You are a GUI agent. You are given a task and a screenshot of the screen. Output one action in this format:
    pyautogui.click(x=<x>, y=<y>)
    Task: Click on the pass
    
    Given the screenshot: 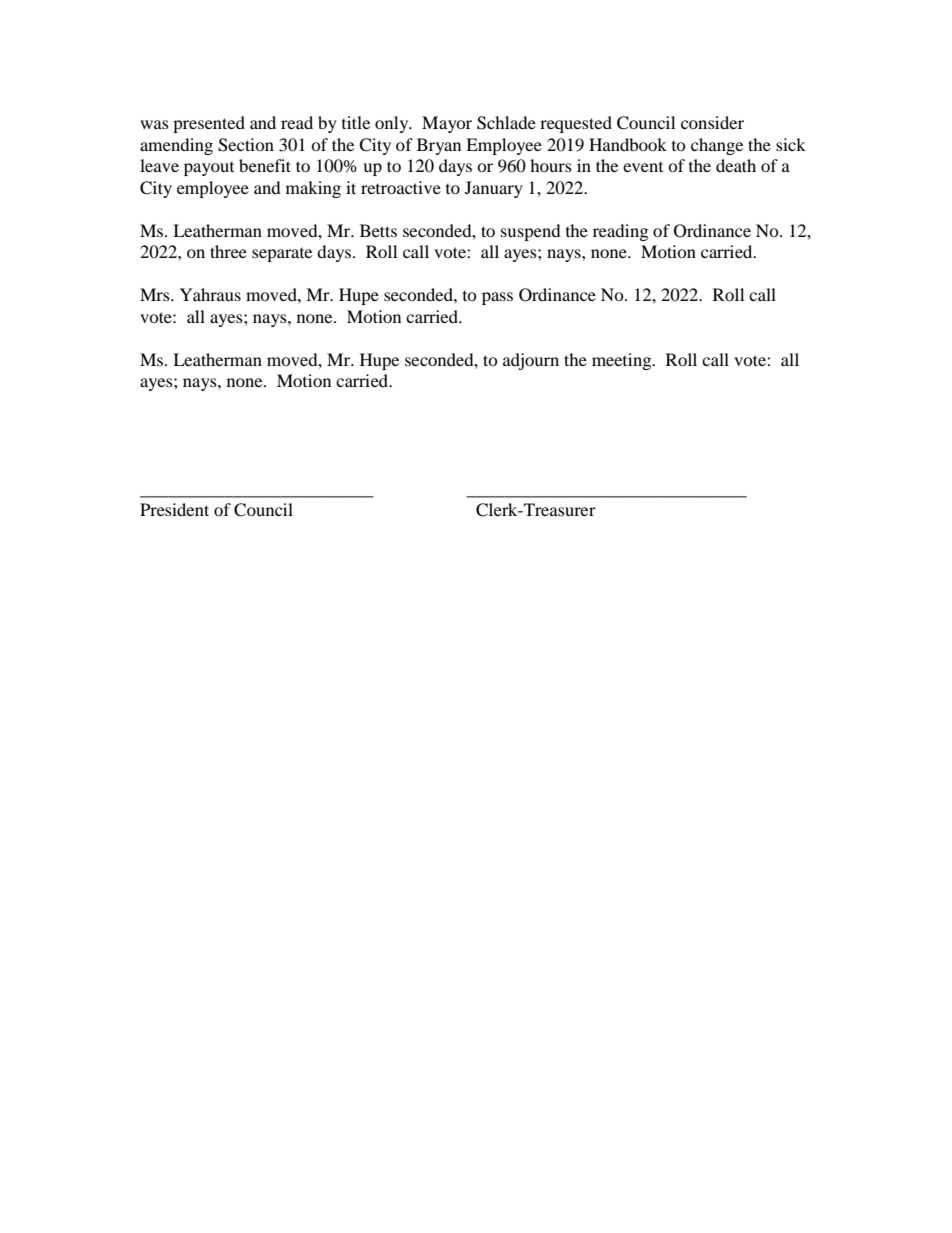 What is the action you would take?
    pyautogui.click(x=497, y=298)
